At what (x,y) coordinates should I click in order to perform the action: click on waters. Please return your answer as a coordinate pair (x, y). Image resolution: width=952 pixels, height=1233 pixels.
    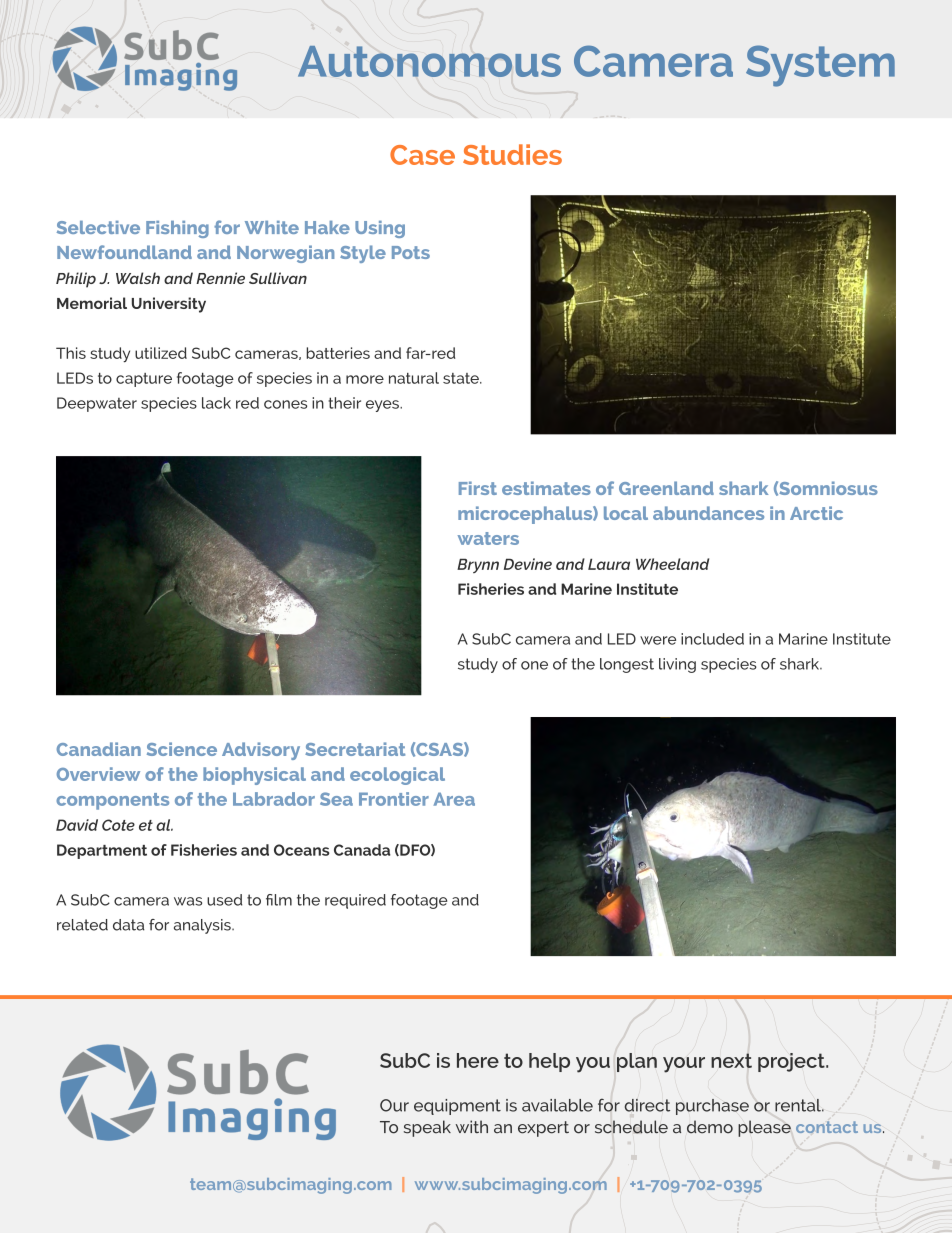
    Looking at the image, I should click on (488, 538).
